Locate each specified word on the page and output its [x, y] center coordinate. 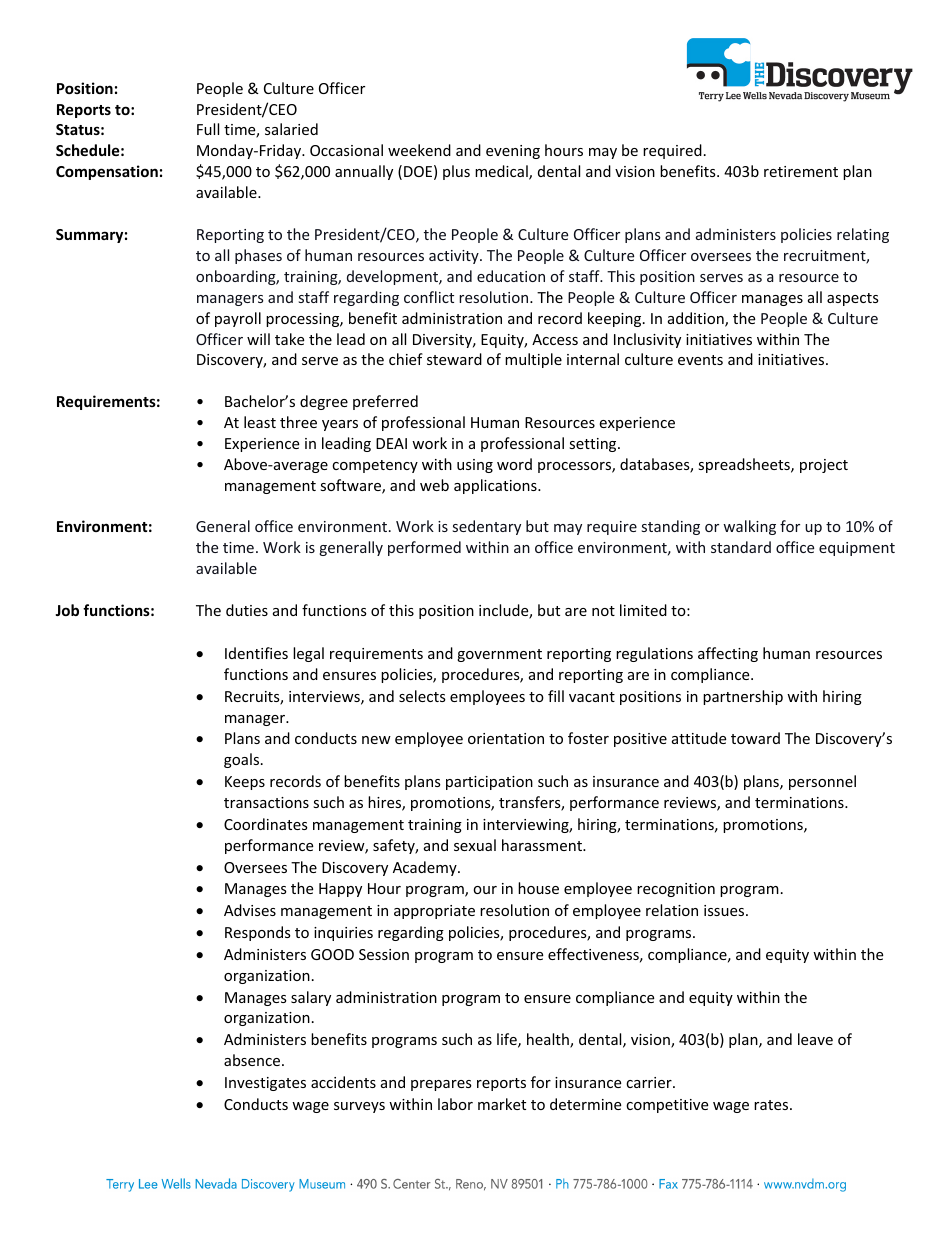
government [499, 655]
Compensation [107, 172]
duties [247, 610]
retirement [801, 171]
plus [456, 172]
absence [253, 1060]
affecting [728, 654]
